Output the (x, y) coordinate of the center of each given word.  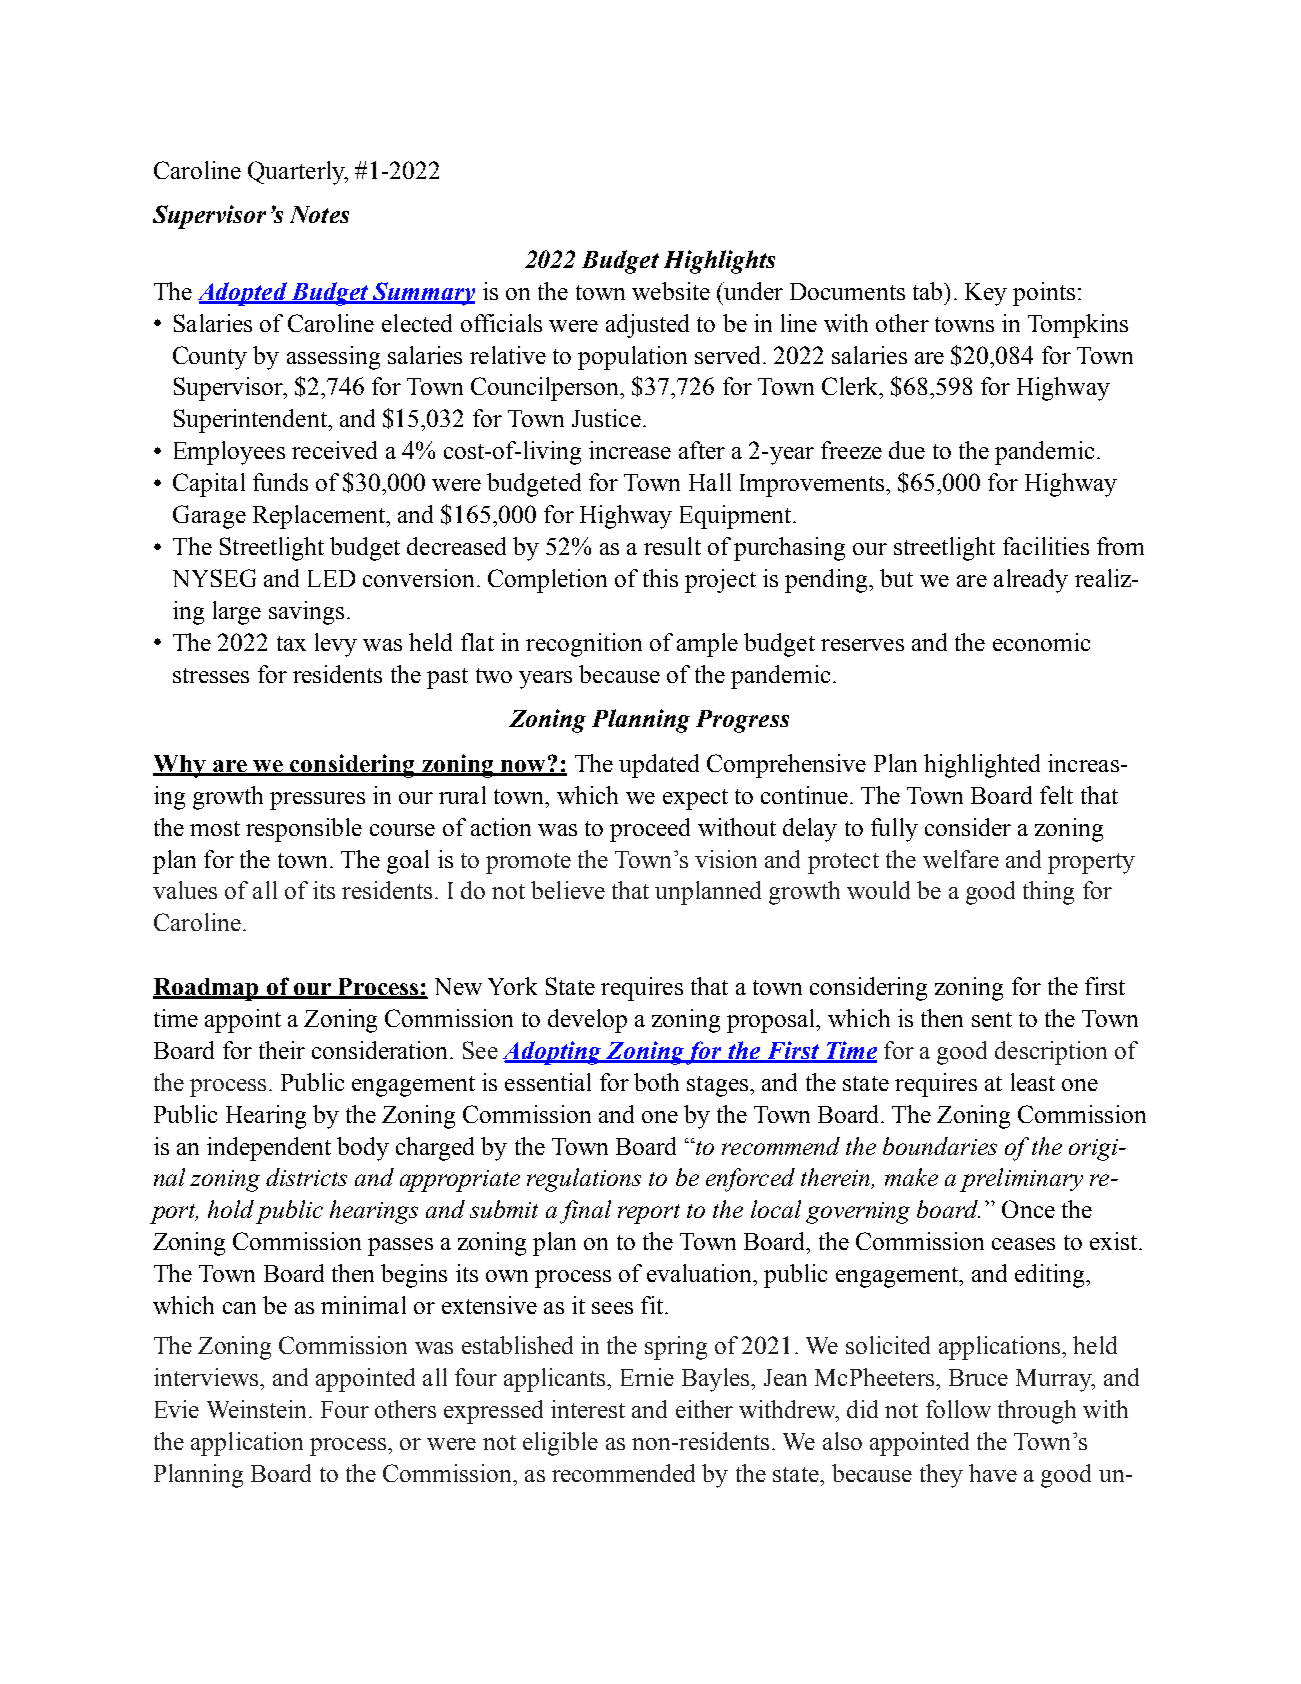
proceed (650, 830)
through (1037, 1412)
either (704, 1409)
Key (986, 294)
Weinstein (256, 1409)
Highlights (719, 262)
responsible (304, 830)
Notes (319, 214)
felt (1056, 795)
